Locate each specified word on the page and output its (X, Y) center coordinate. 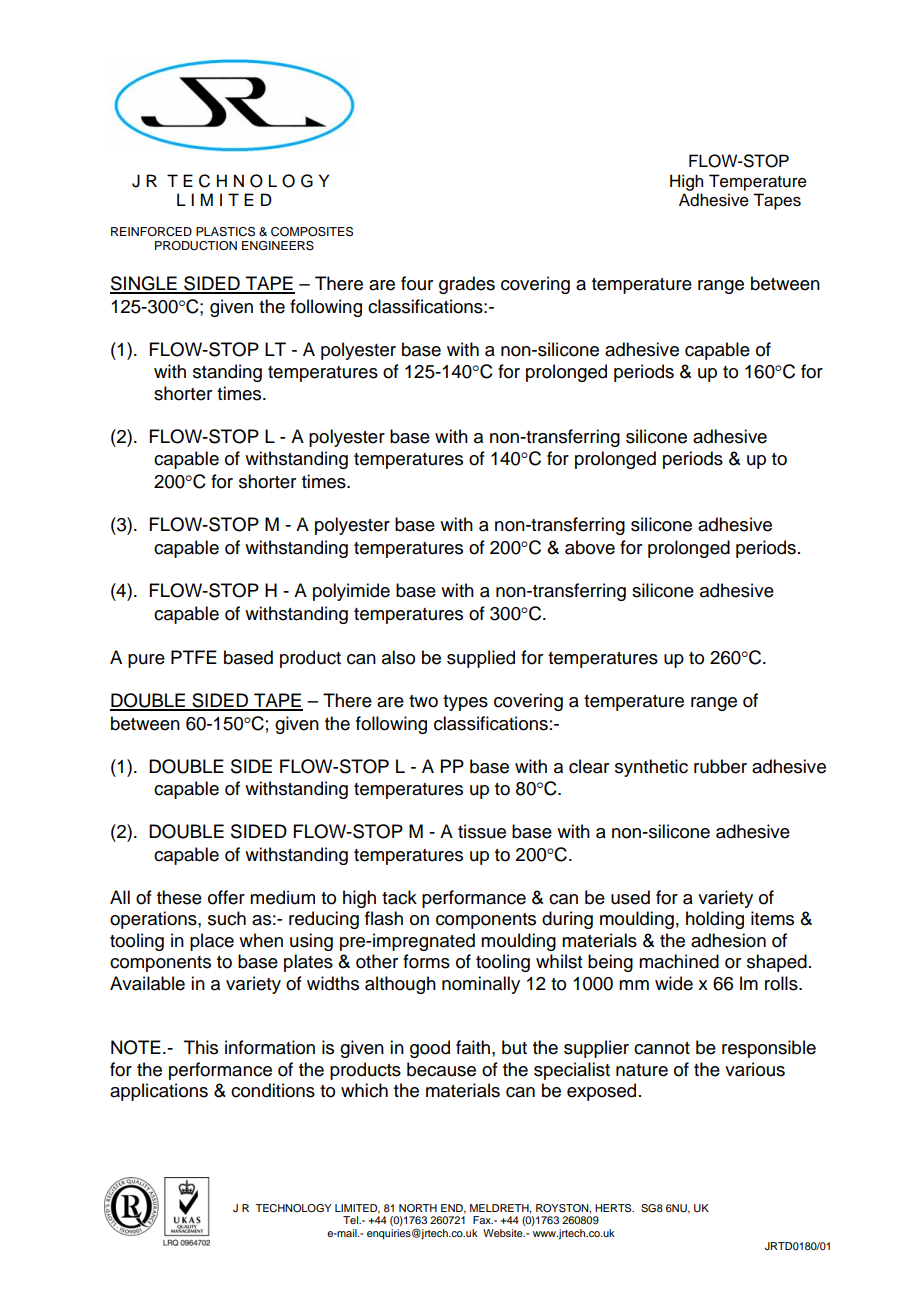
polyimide (351, 592)
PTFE (194, 657)
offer (226, 897)
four (417, 283)
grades (467, 285)
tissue (482, 831)
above (590, 547)
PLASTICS (225, 232)
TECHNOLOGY (293, 1208)
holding (715, 920)
